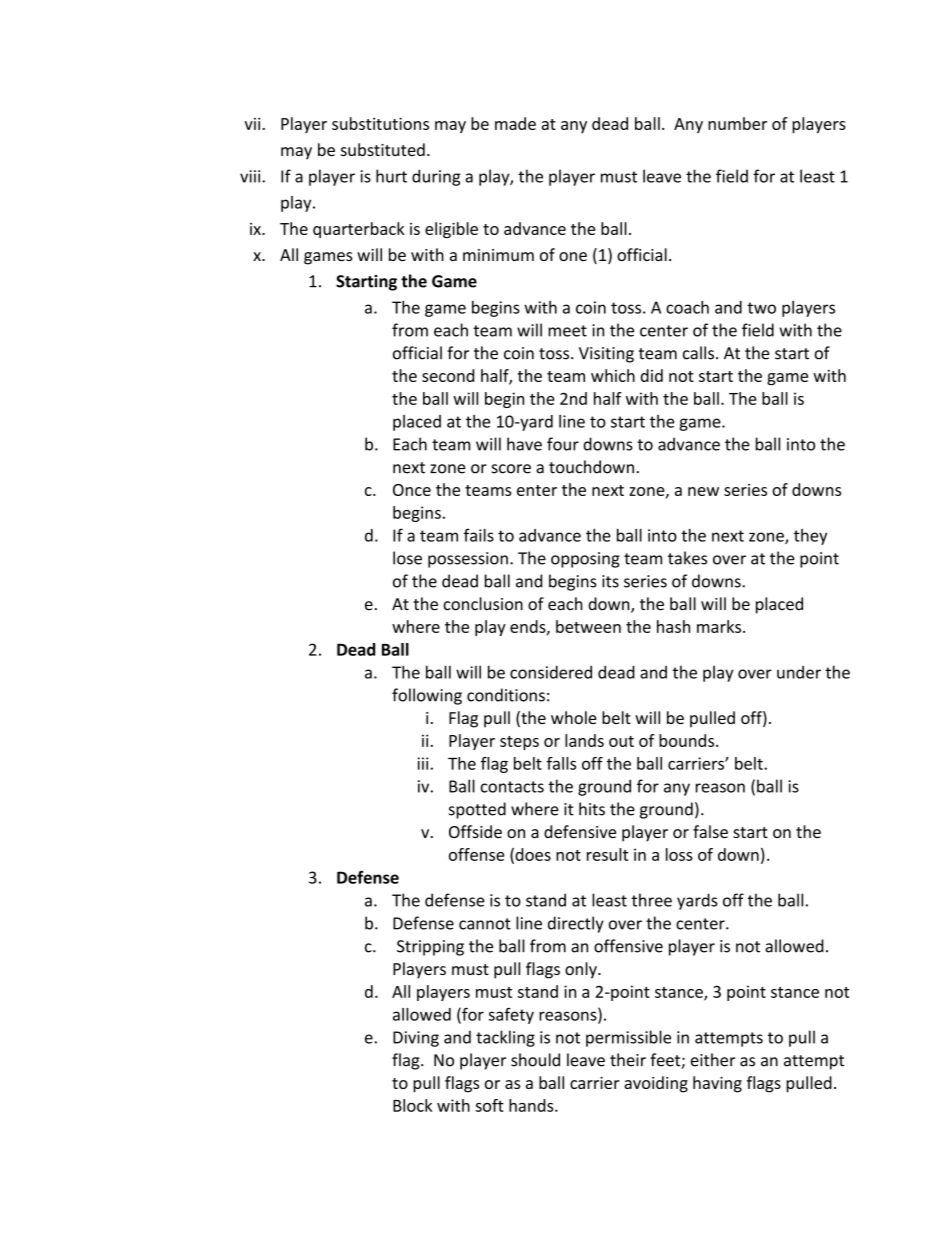 The image size is (952, 1233). I want to click on number, so click(737, 123).
